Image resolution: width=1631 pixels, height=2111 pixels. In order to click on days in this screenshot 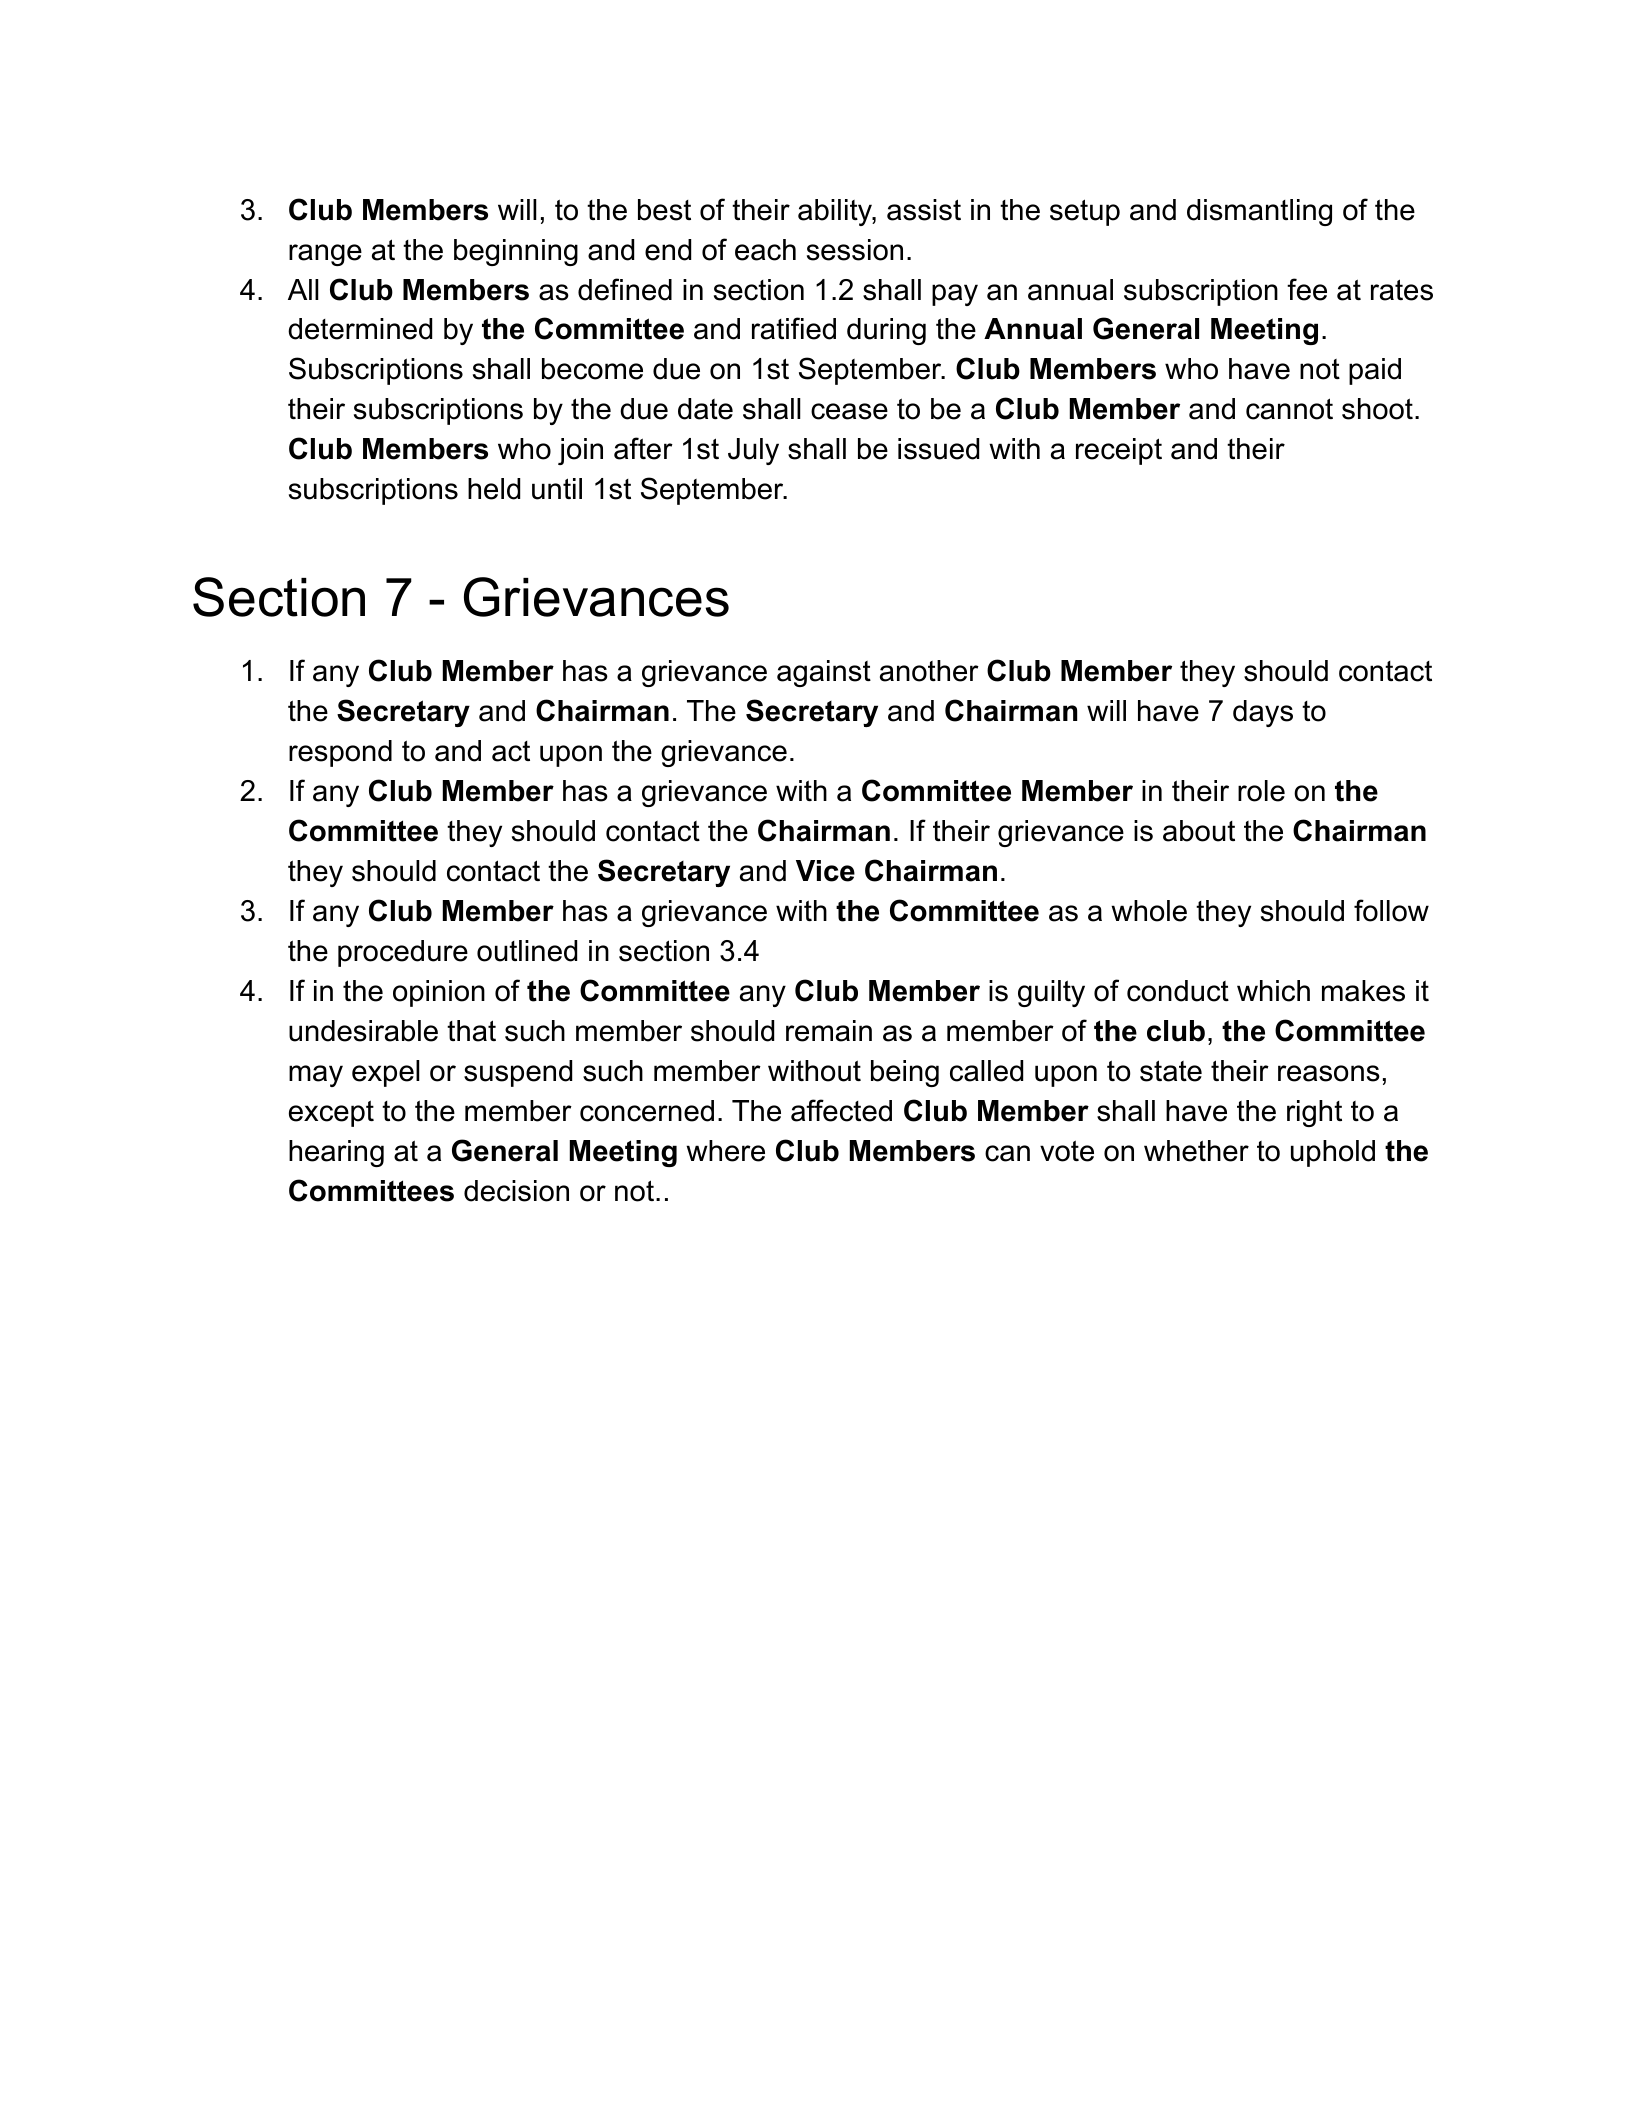, I will do `click(1263, 713)`.
